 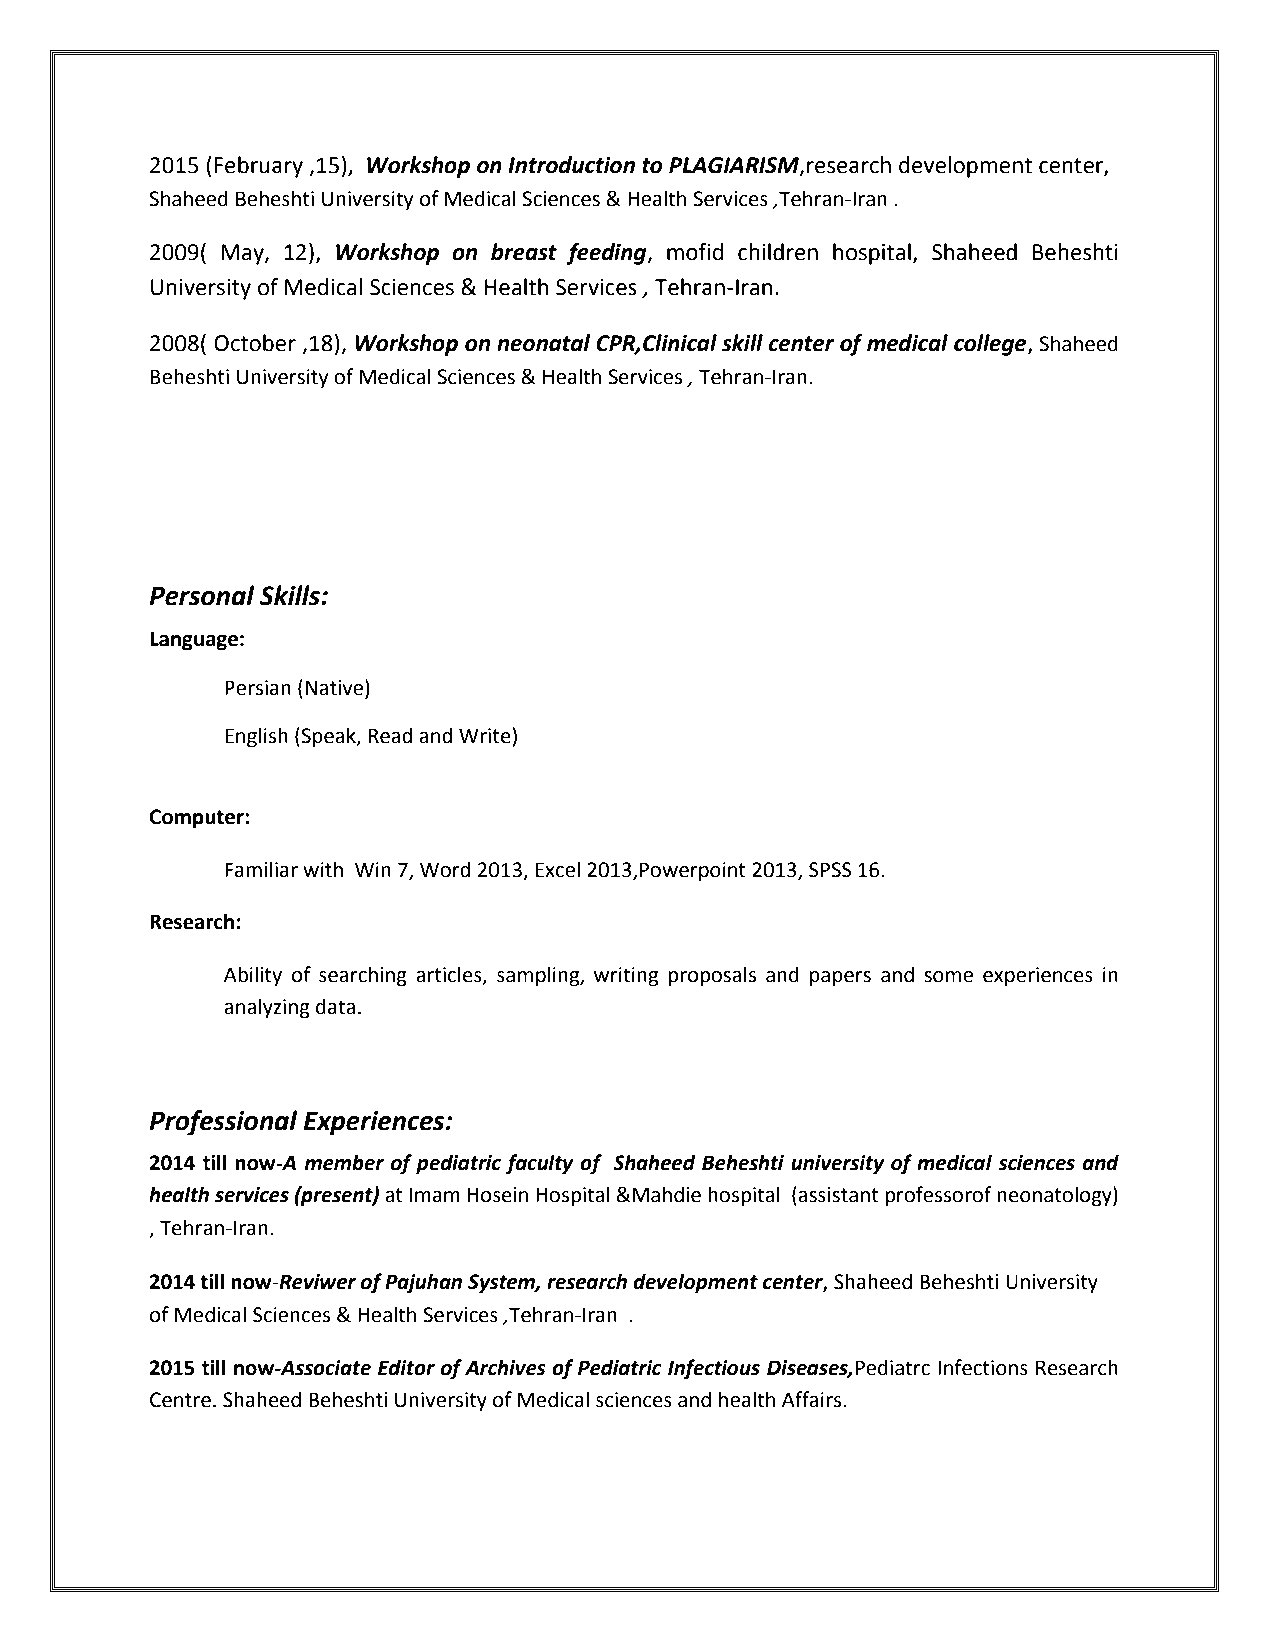 I want to click on Write, so click(x=486, y=735).
